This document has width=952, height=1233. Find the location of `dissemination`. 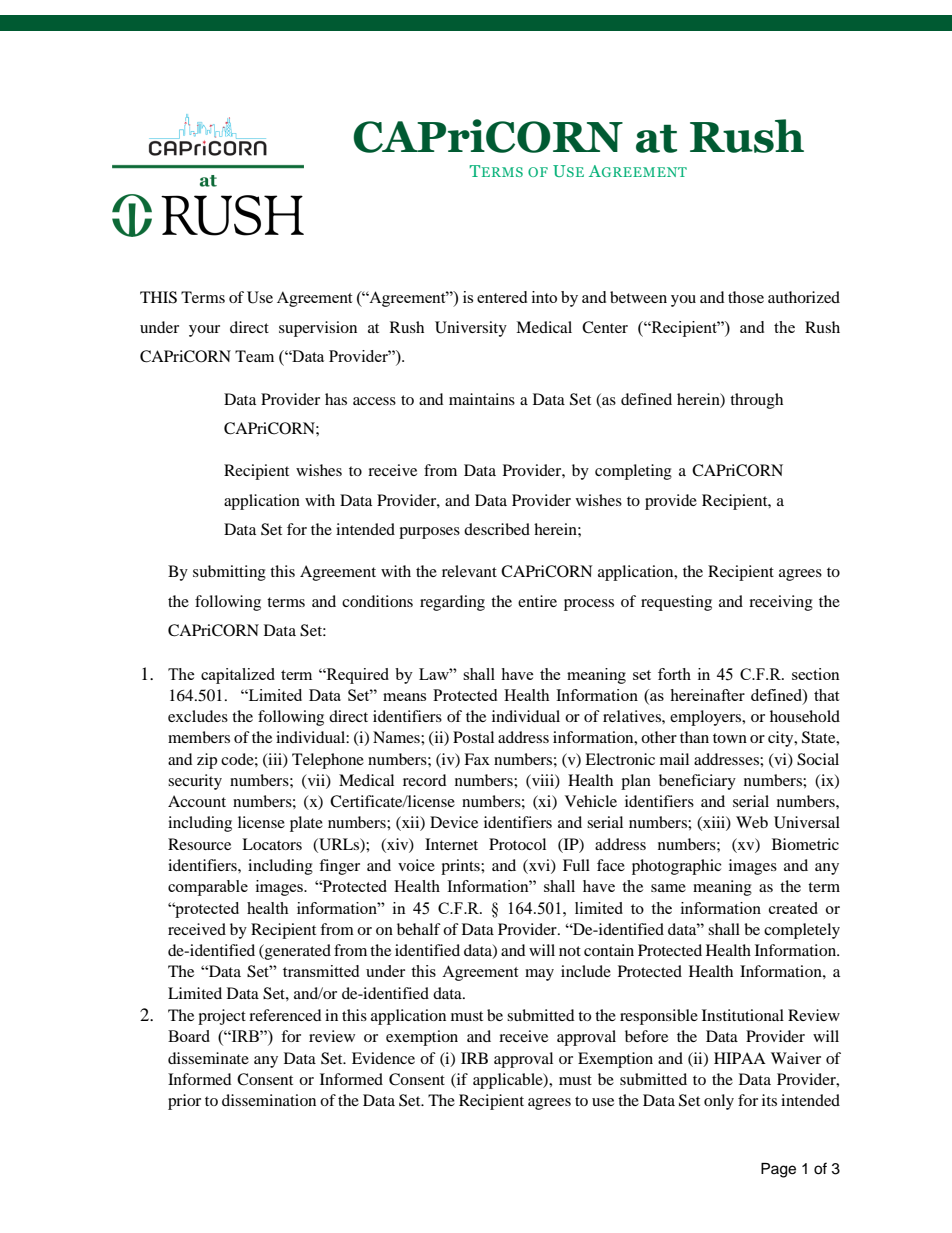

dissemination is located at coordinates (269, 1100).
